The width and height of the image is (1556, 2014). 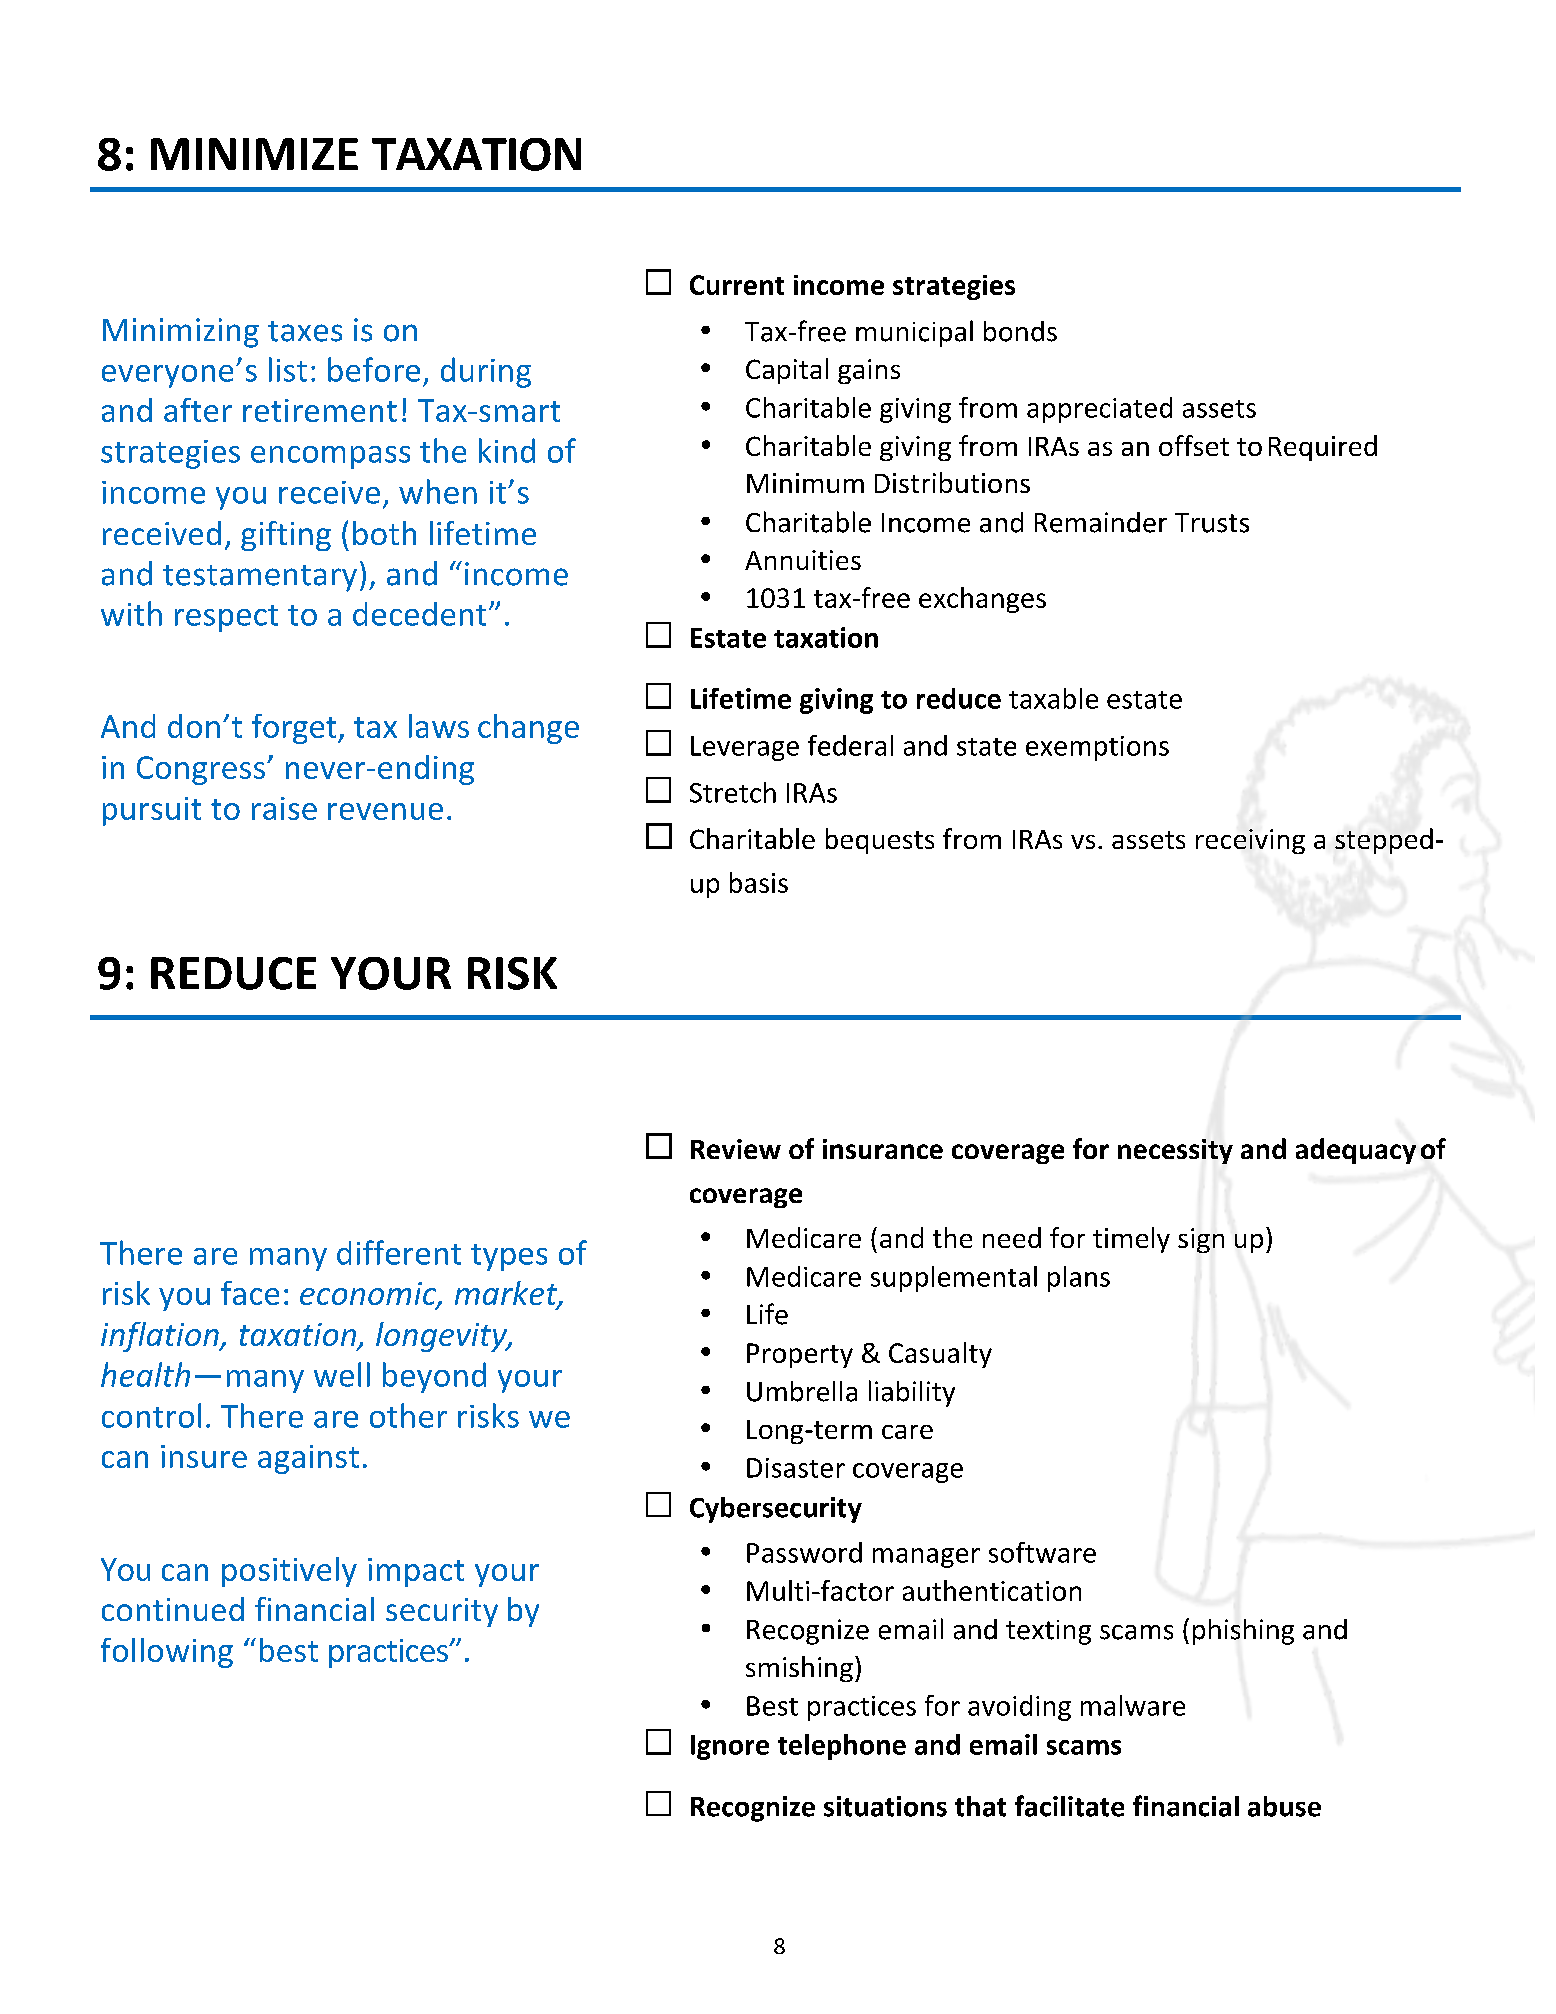 I want to click on Annuities, so click(x=803, y=560).
